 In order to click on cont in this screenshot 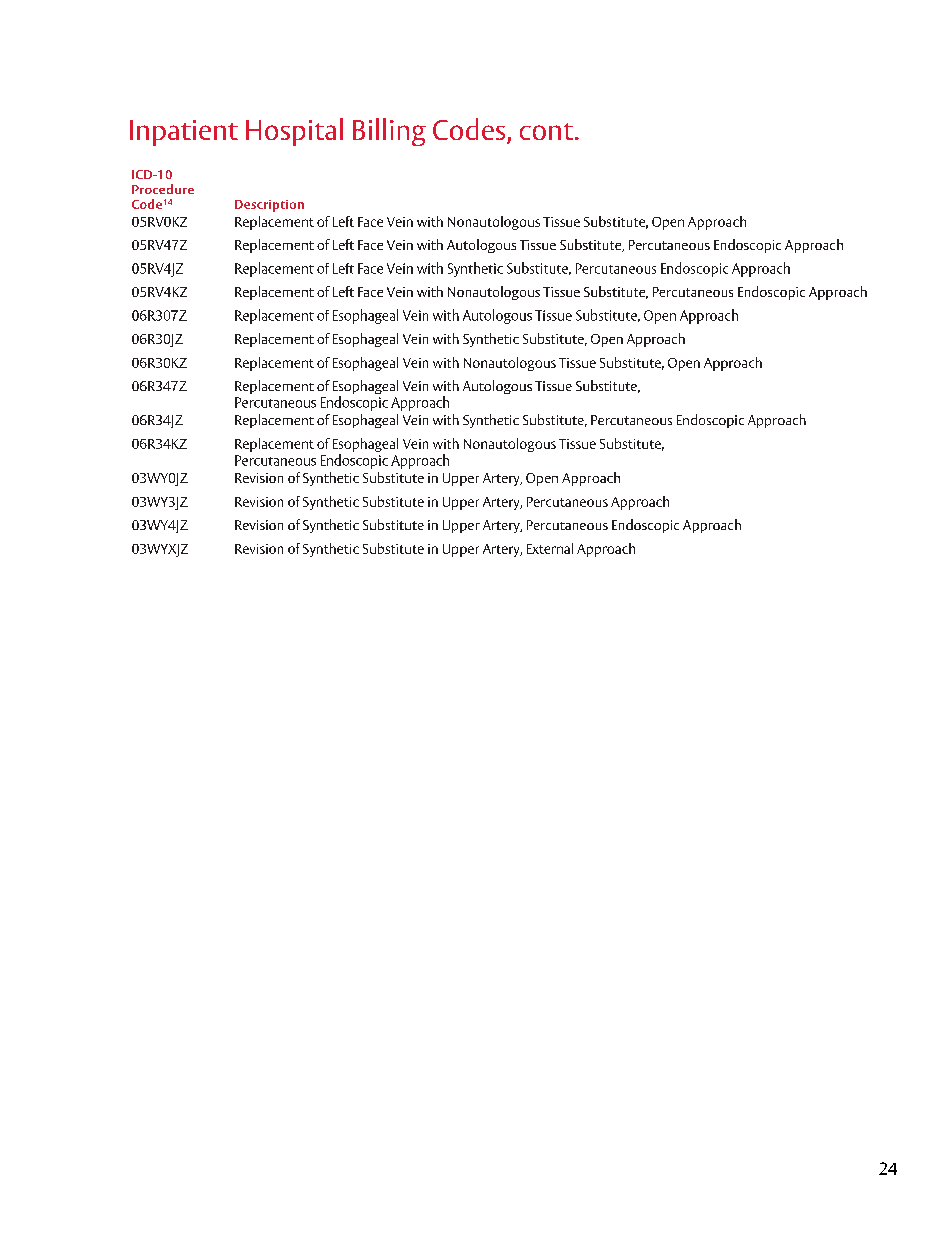, I will do `click(546, 131)`.
